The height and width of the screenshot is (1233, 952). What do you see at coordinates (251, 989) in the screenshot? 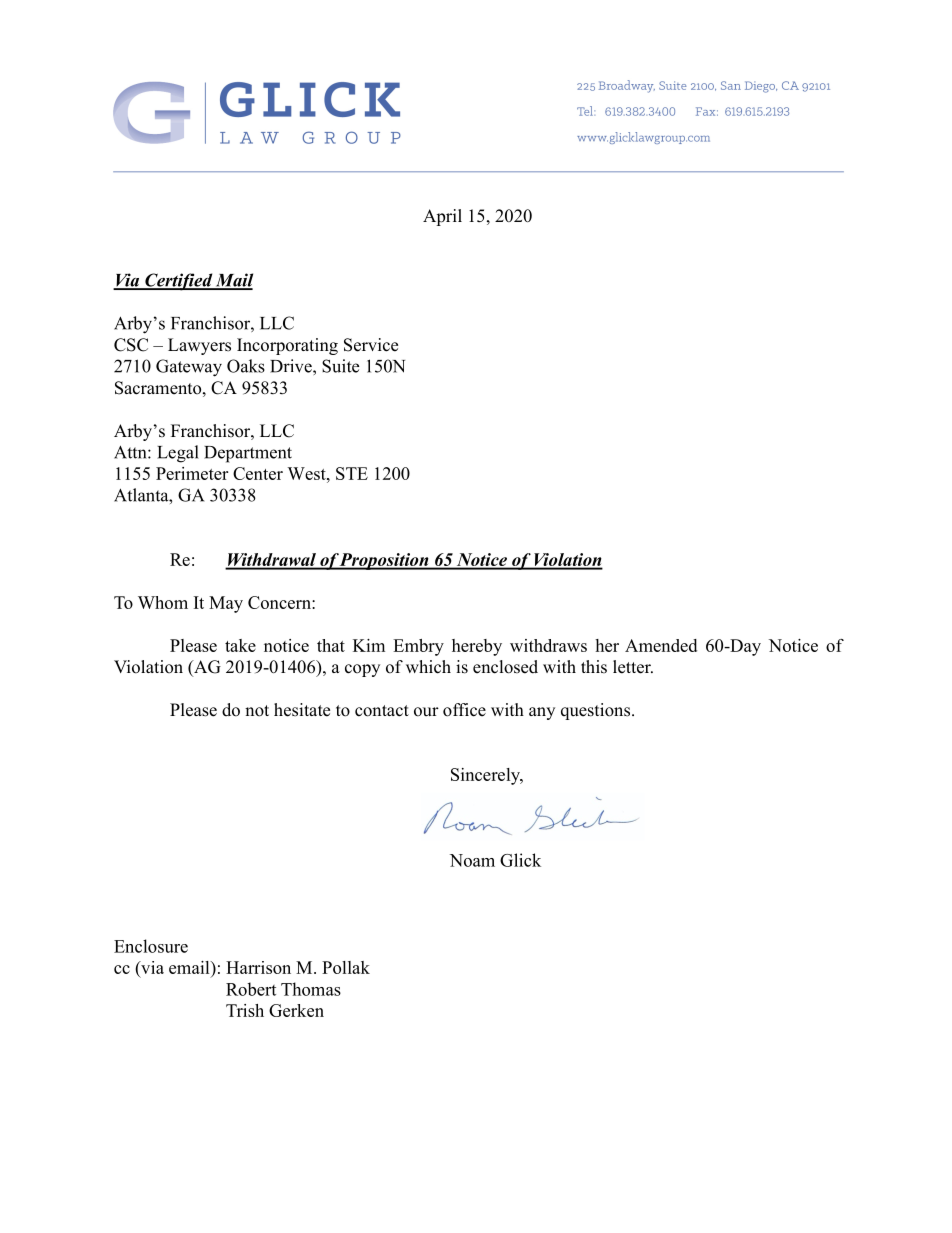
I see `Robert` at bounding box center [251, 989].
